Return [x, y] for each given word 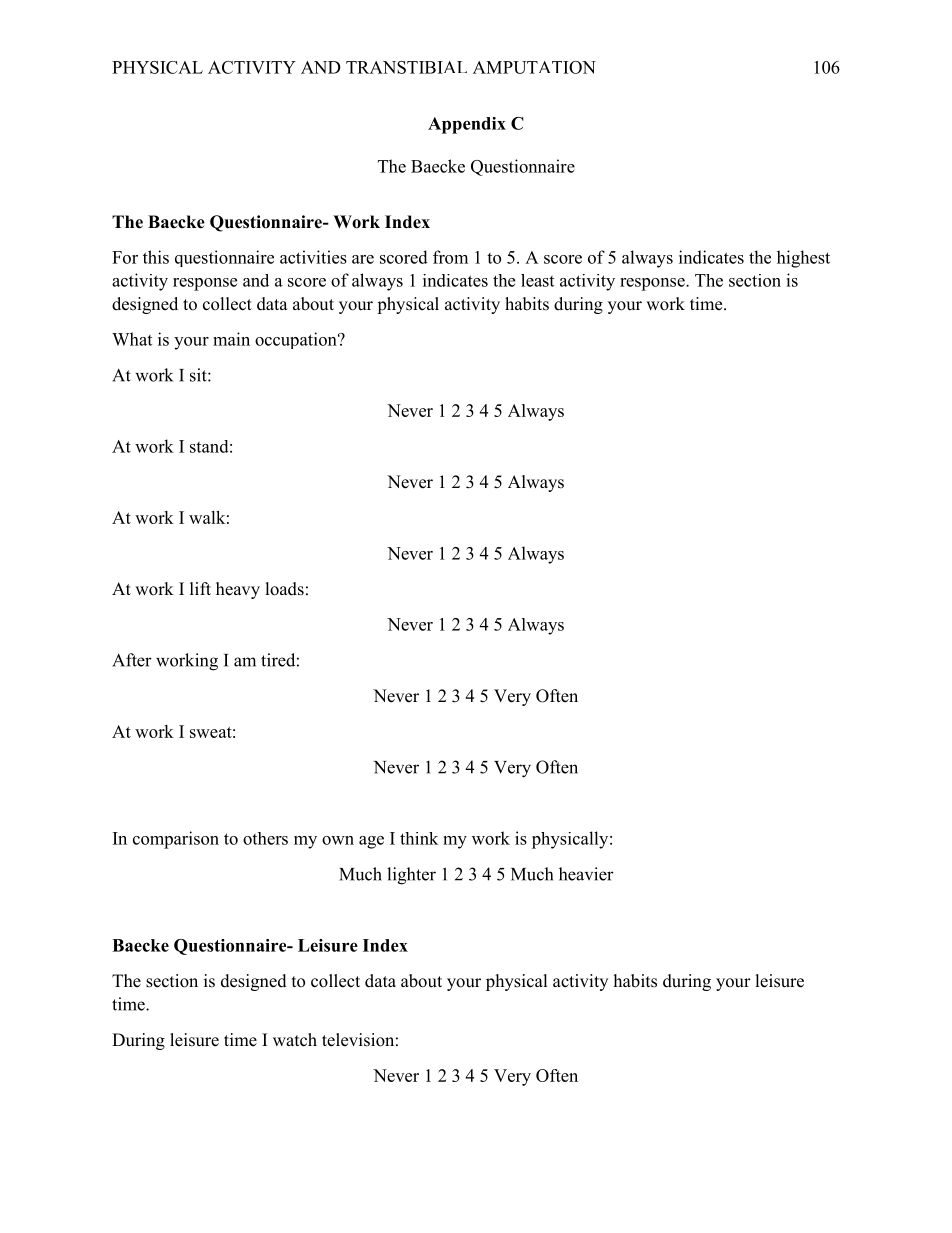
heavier [586, 874]
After [132, 660]
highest [803, 259]
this [156, 257]
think [419, 838]
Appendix [467, 125]
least [537, 280]
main [231, 339]
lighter [411, 876]
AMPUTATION [534, 67]
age [371, 842]
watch [295, 1040]
